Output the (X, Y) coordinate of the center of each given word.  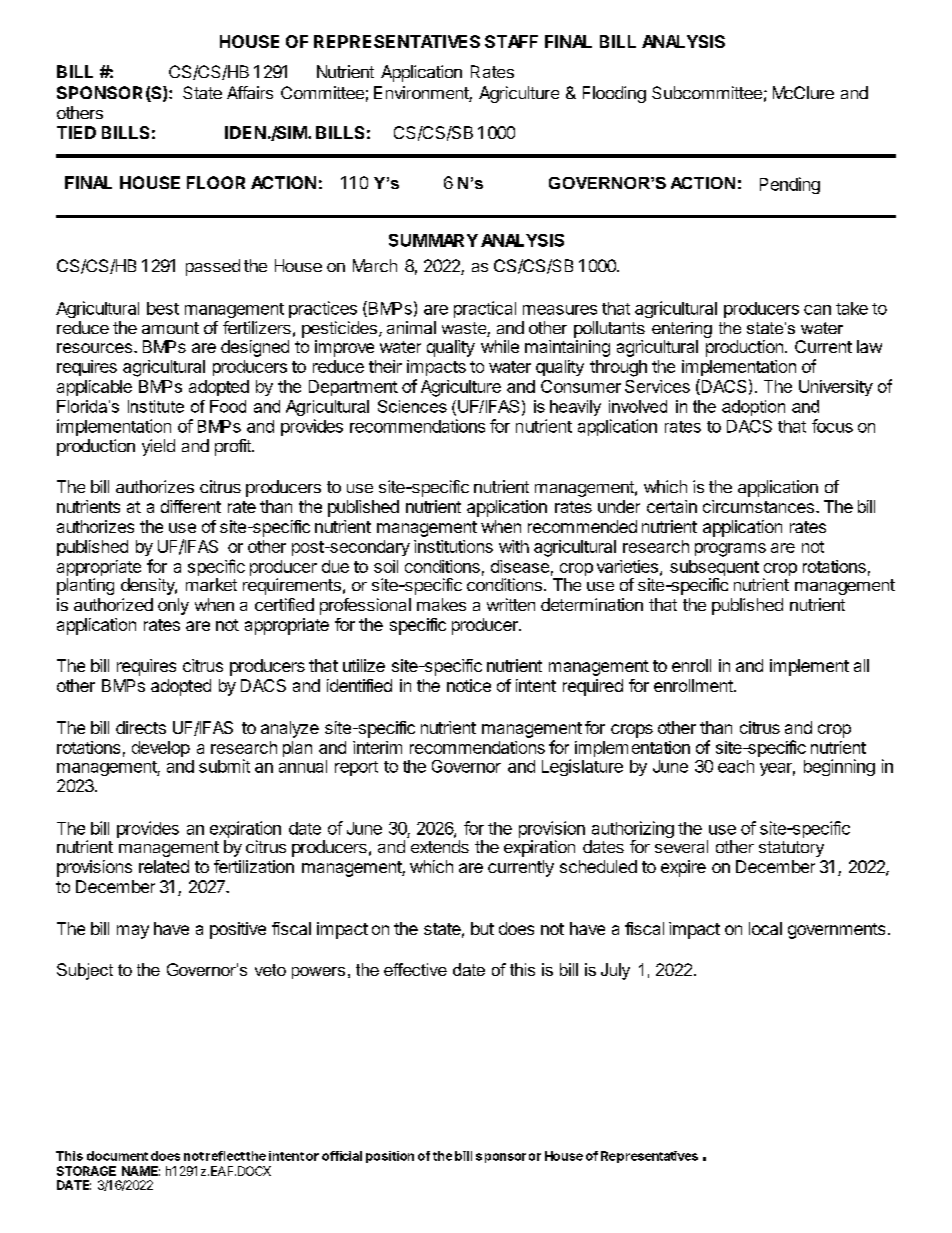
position (390, 1157)
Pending (790, 185)
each (736, 766)
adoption (753, 408)
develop (161, 749)
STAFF (511, 41)
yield (158, 447)
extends (440, 846)
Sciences (412, 406)
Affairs (250, 92)
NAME (141, 1171)
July (615, 971)
